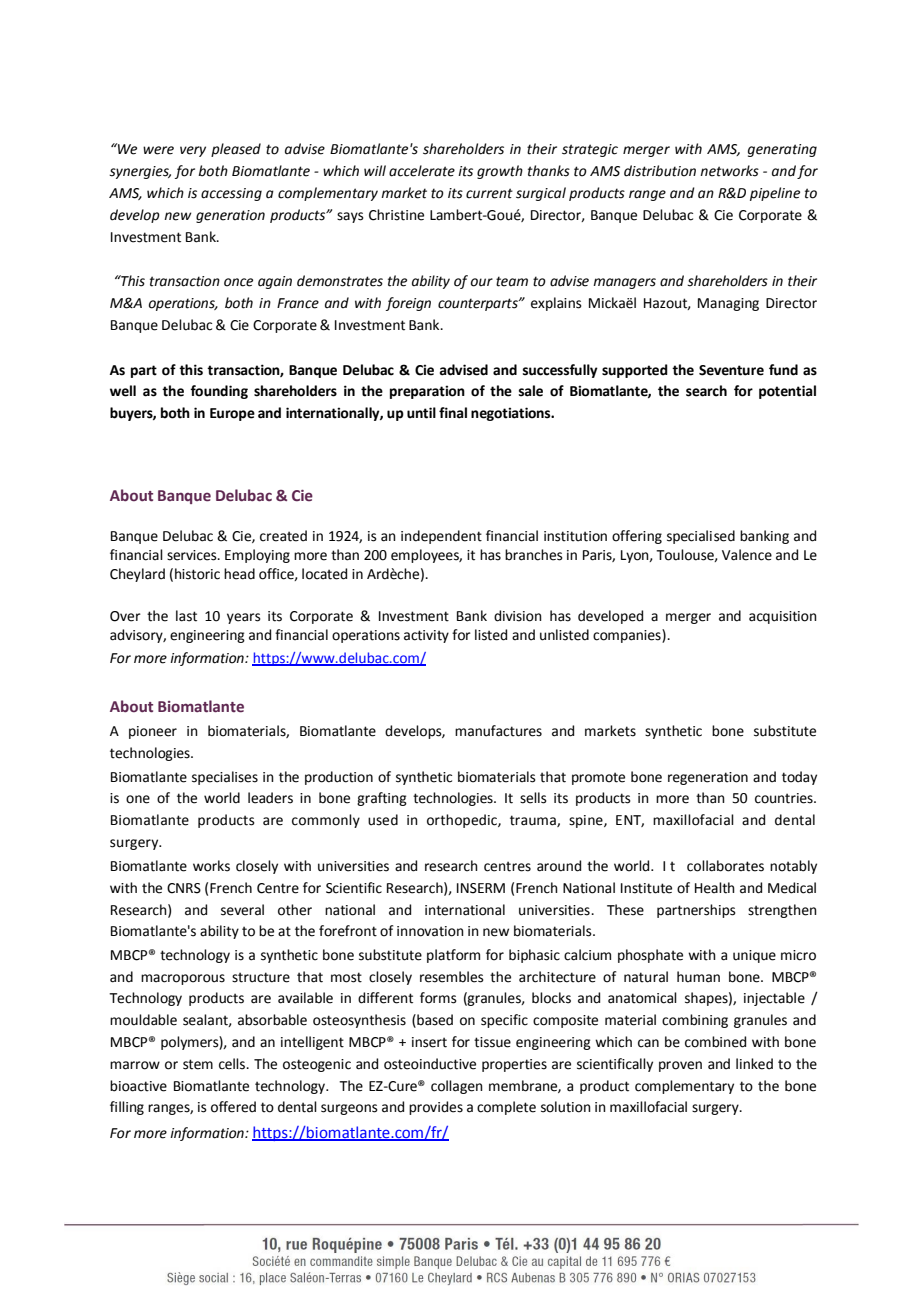  Describe the element at coordinates (680, 1066) in the screenshot. I see `proven` at that location.
